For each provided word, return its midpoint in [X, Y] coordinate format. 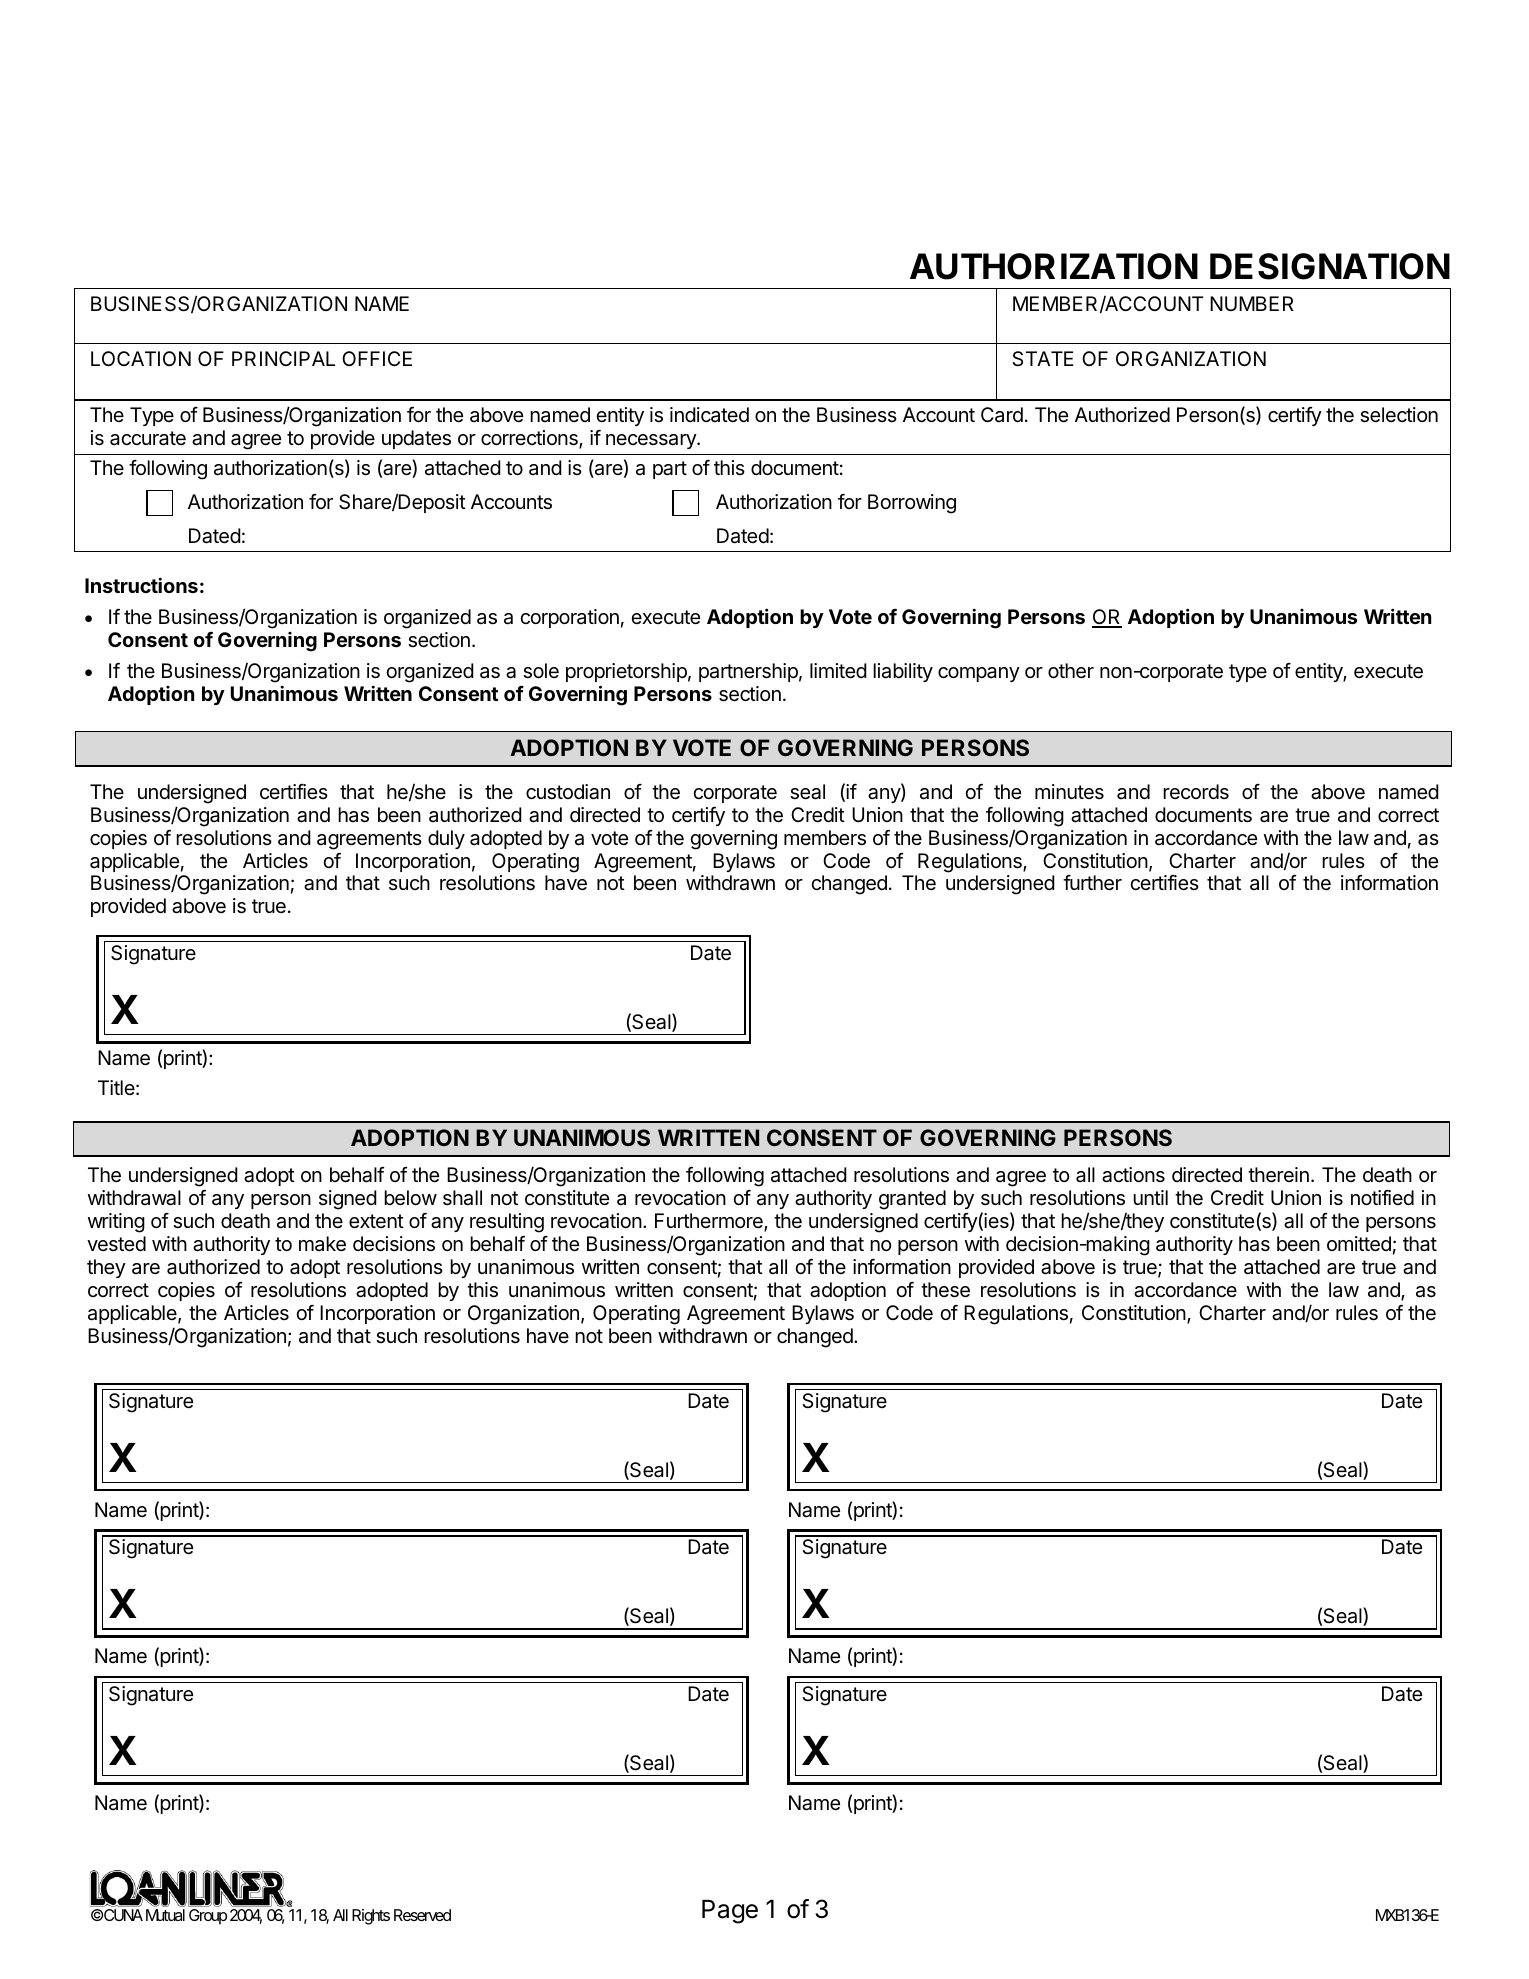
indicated [709, 415]
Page [730, 1912]
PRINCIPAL [283, 358]
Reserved [422, 1915]
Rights [371, 1917]
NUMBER [1252, 303]
